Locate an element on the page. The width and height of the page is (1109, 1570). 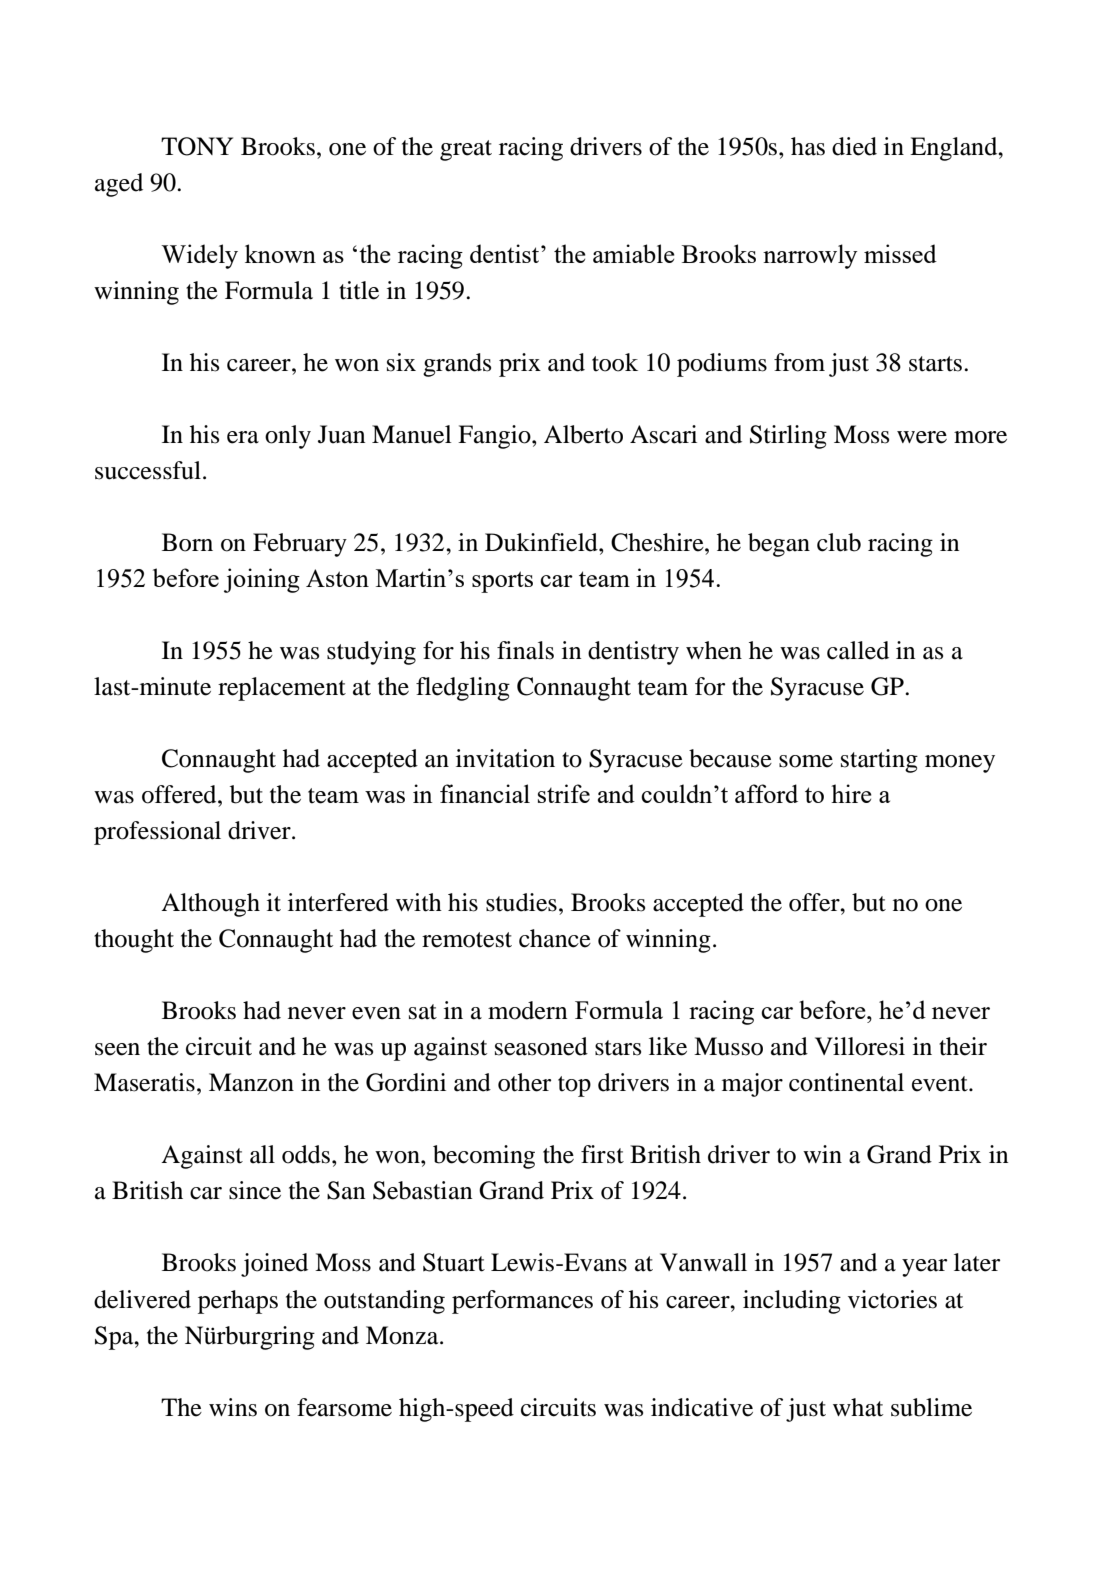
great is located at coordinates (466, 150).
